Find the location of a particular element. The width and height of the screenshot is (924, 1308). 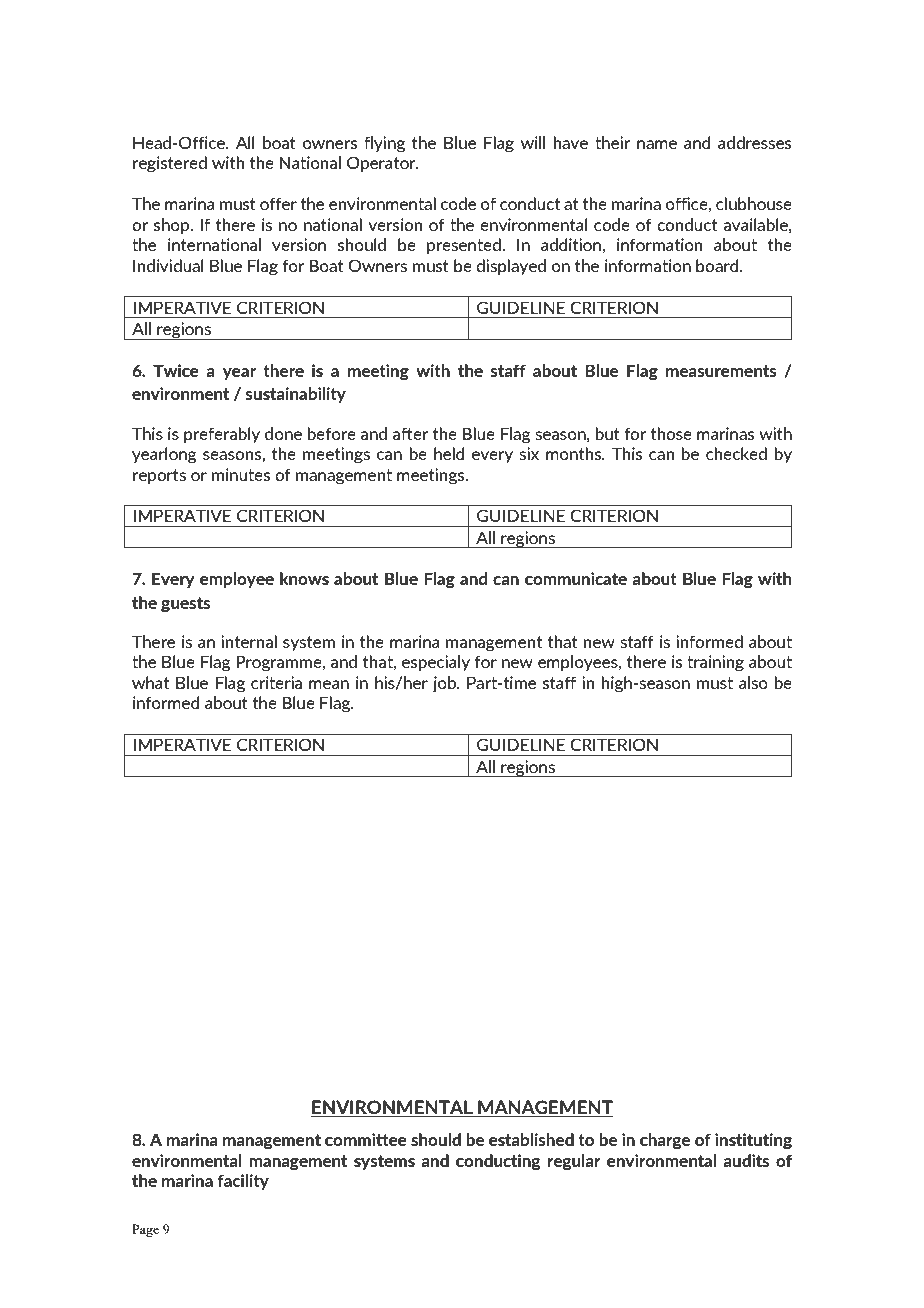

registered is located at coordinates (170, 164).
